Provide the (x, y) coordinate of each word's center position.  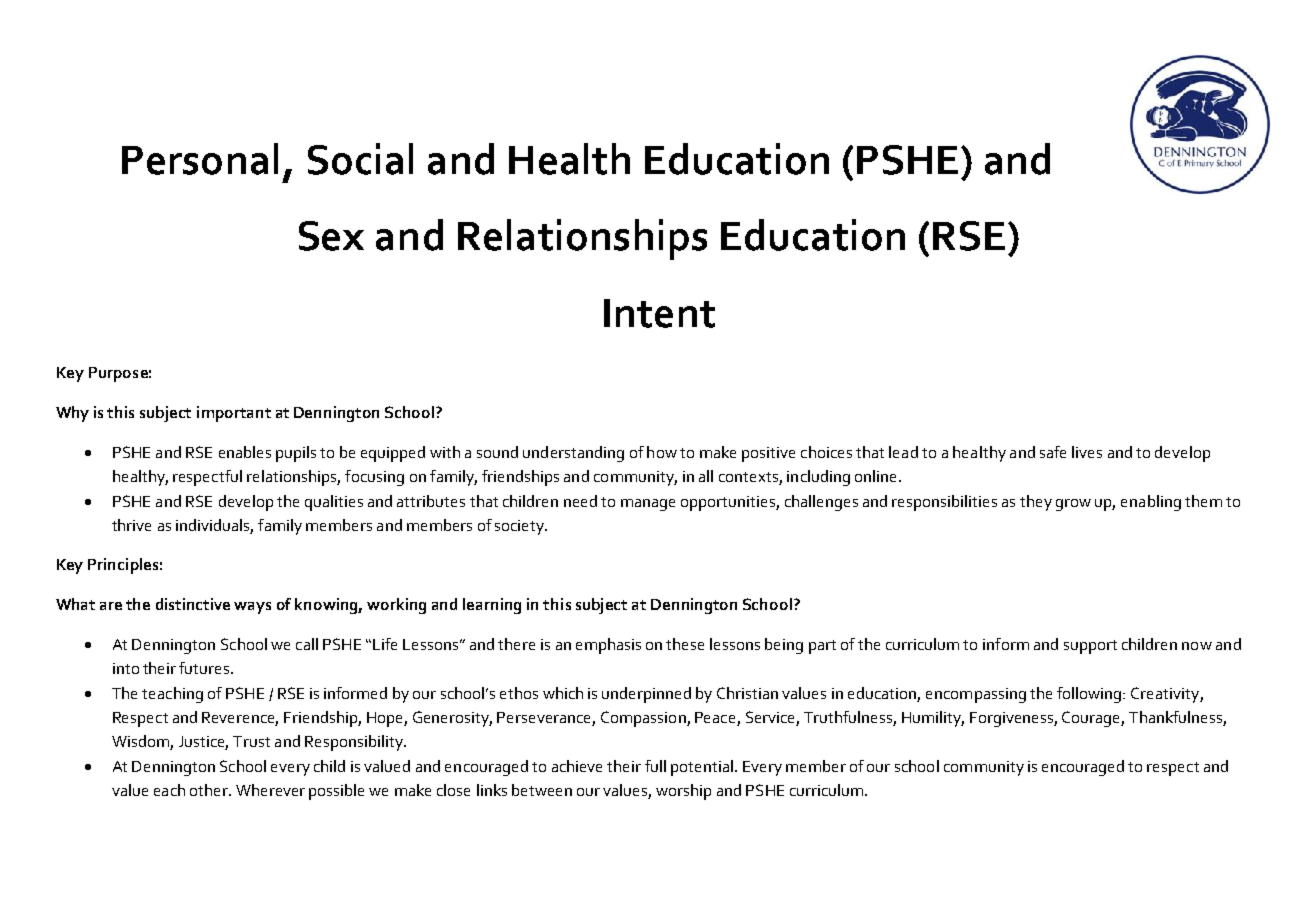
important (234, 414)
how (662, 452)
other (210, 790)
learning (492, 606)
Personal (200, 159)
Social (360, 159)
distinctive (193, 604)
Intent (659, 313)
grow (1073, 505)
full (655, 766)
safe (1053, 452)
